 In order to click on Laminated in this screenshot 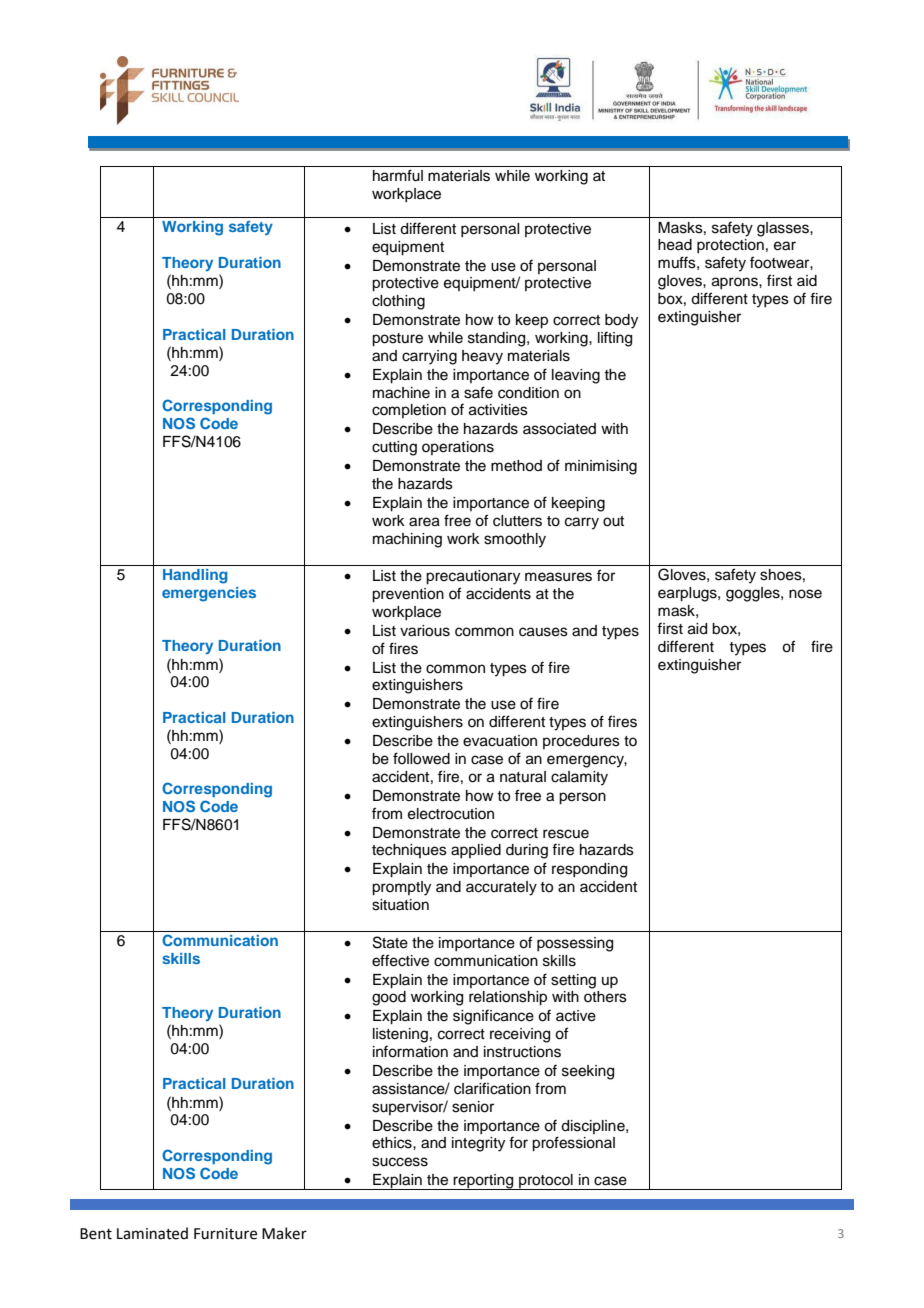, I will do `click(152, 1233)`.
